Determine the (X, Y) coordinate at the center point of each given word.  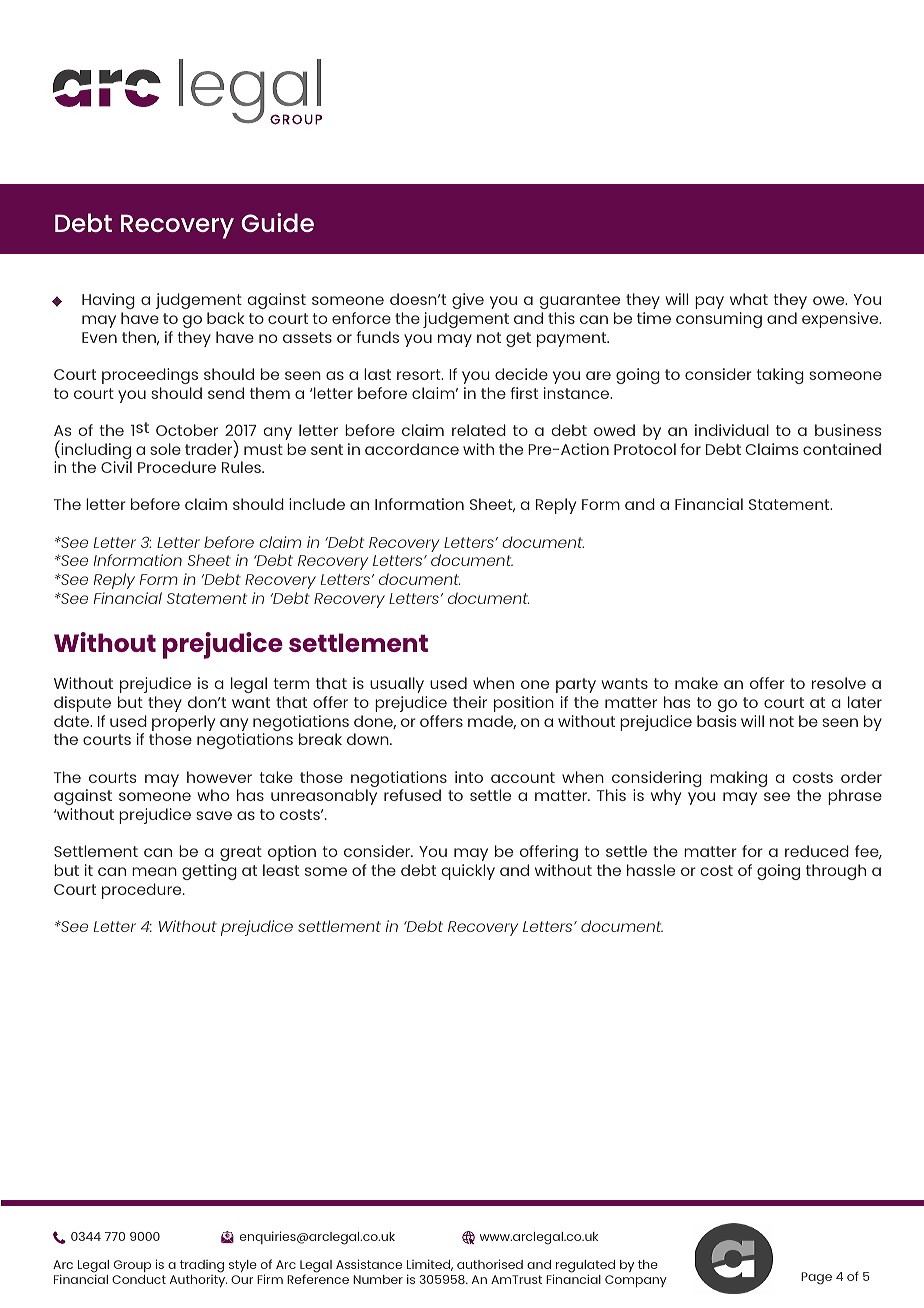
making (738, 779)
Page (816, 1278)
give (468, 301)
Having (108, 303)
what (749, 299)
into (469, 777)
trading (202, 1266)
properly (183, 724)
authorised (490, 1264)
